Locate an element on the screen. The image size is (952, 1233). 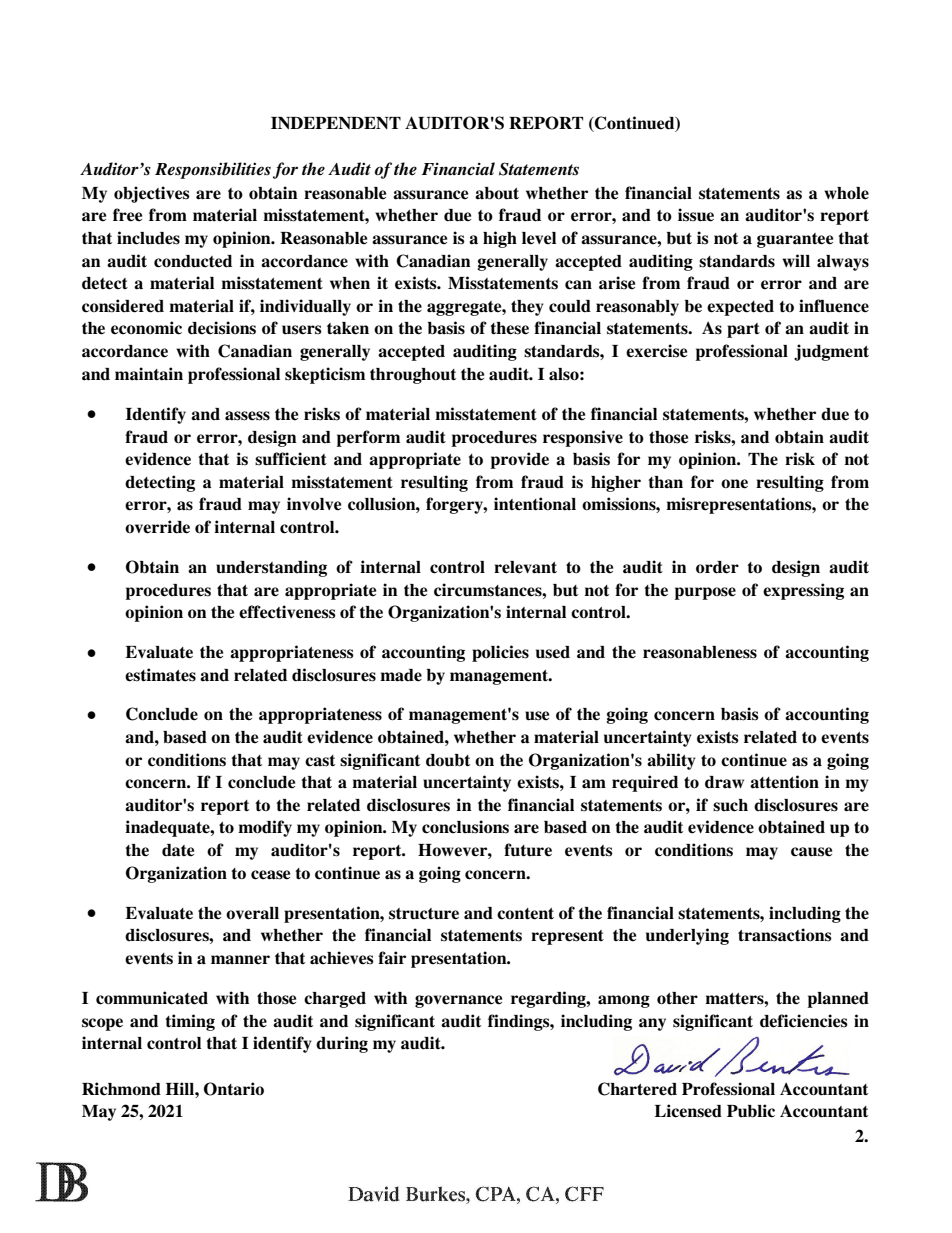
relevant is located at coordinates (525, 567).
